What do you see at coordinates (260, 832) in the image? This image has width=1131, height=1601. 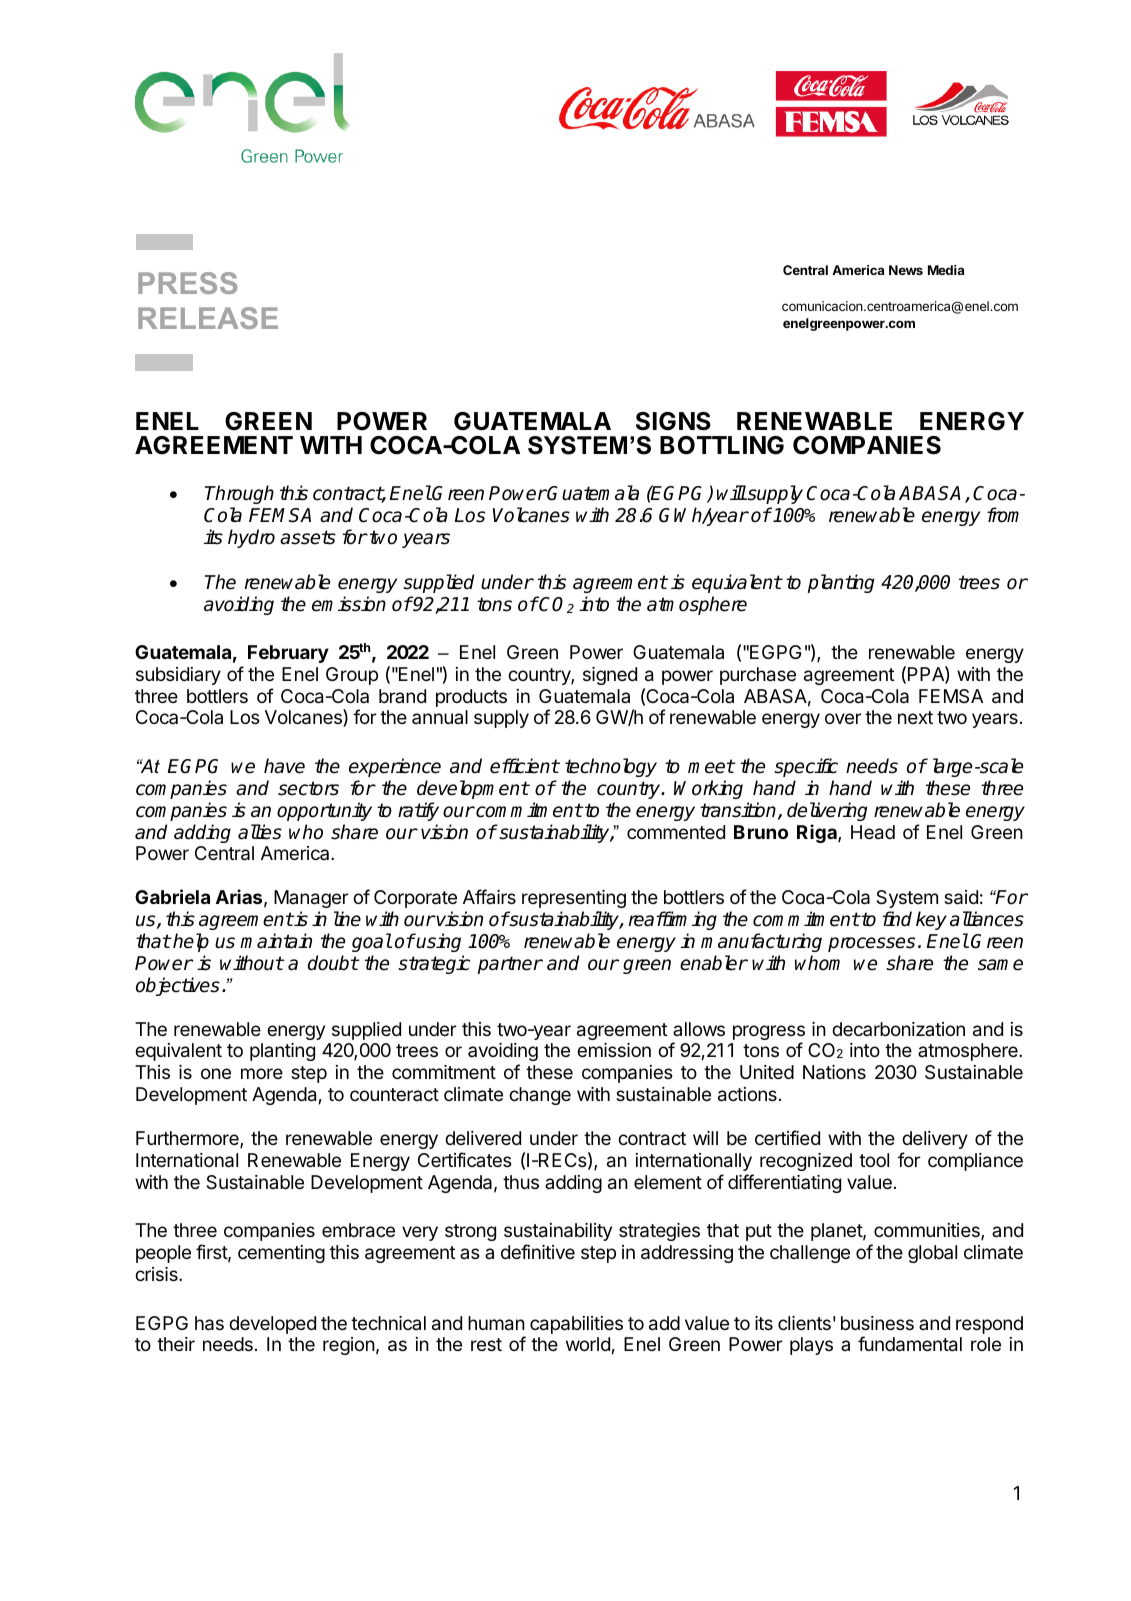 I see `allies` at bounding box center [260, 832].
